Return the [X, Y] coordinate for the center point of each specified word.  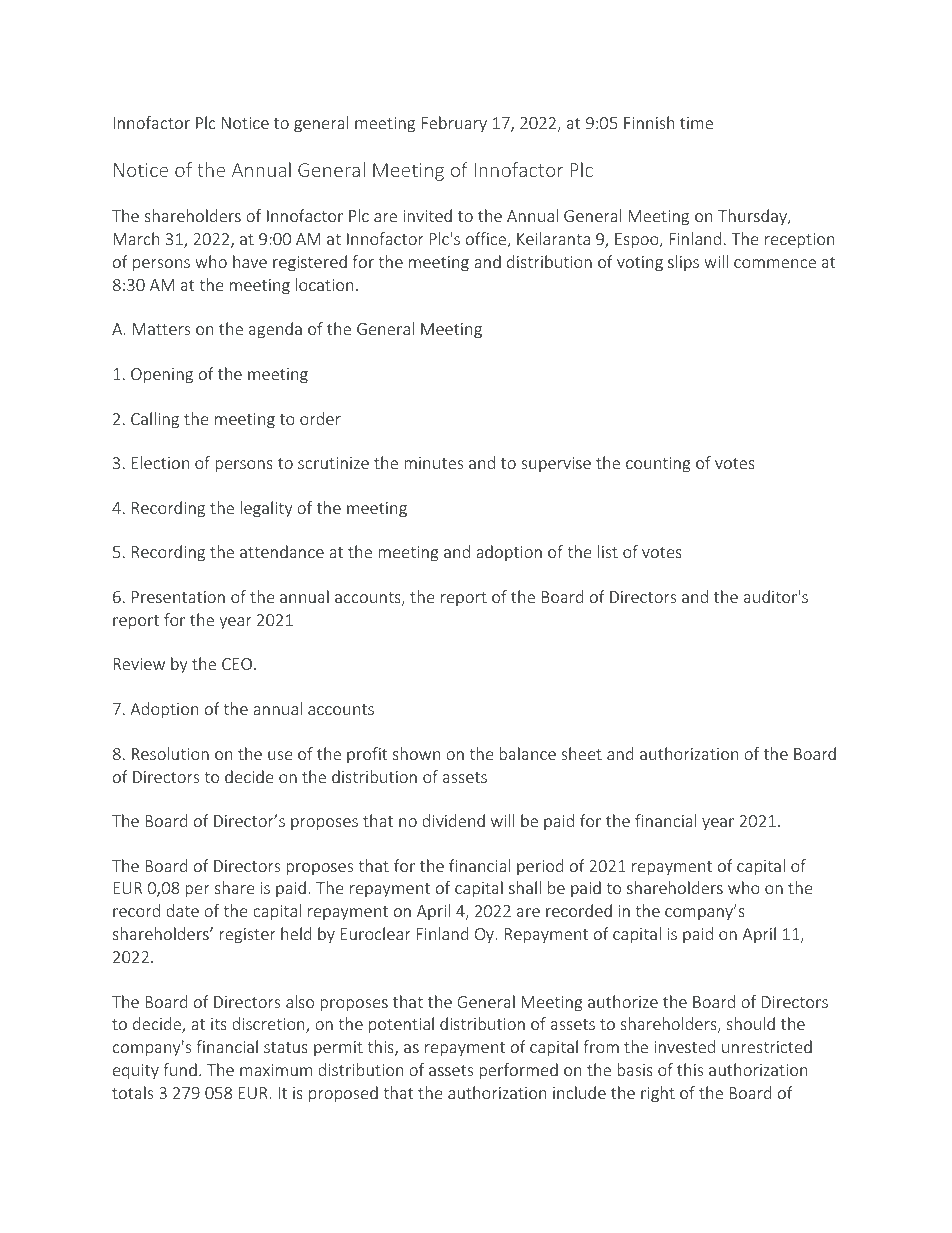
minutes [433, 463]
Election [160, 462]
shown [416, 753]
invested [684, 1046]
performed [518, 1071]
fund [180, 1069]
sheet [581, 753]
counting [658, 465]
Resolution [170, 753]
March [136, 238]
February [454, 124]
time [696, 123]
